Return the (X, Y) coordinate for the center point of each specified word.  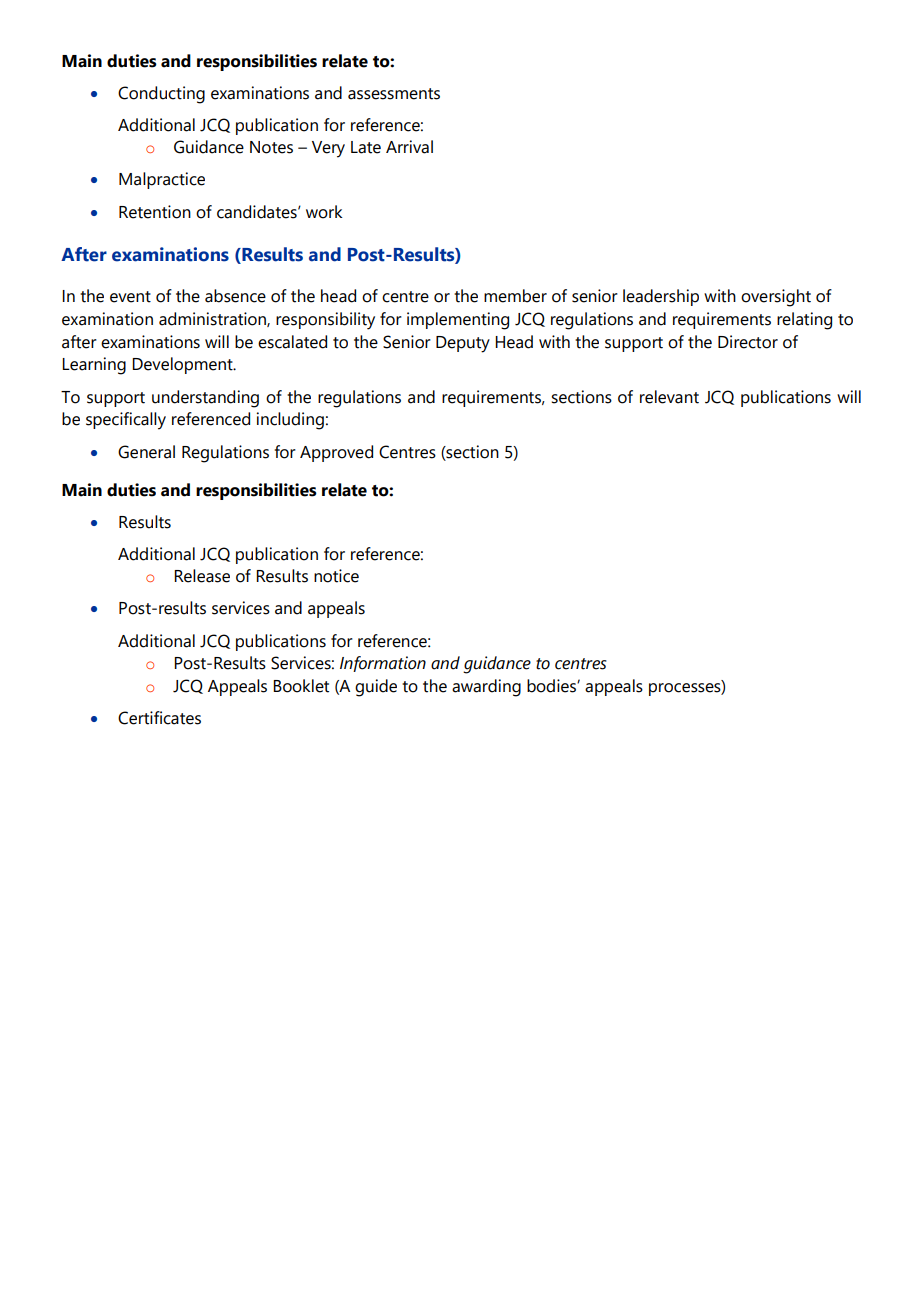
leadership (661, 297)
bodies (552, 686)
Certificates (159, 718)
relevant (669, 397)
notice (336, 576)
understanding (205, 399)
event (130, 297)
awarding (486, 688)
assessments (394, 94)
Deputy (463, 344)
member (515, 296)
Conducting (161, 95)
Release (202, 576)
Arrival (409, 147)
